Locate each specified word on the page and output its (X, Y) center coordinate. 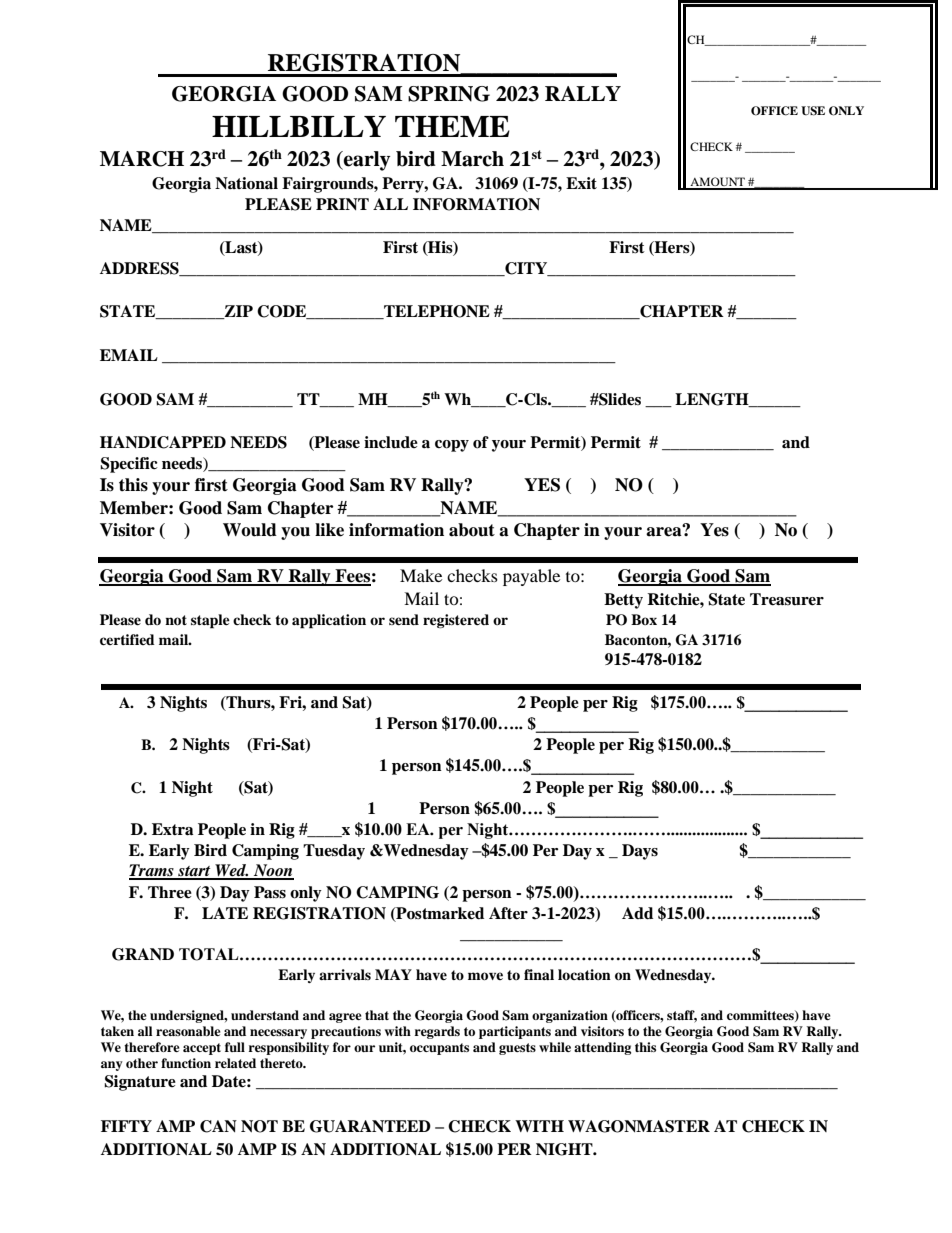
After (508, 913)
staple (210, 621)
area (665, 531)
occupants (439, 1049)
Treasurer (787, 599)
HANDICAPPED (163, 442)
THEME (452, 126)
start (194, 872)
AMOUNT (718, 183)
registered (456, 621)
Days (640, 852)
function (186, 1063)
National (246, 183)
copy (452, 446)
